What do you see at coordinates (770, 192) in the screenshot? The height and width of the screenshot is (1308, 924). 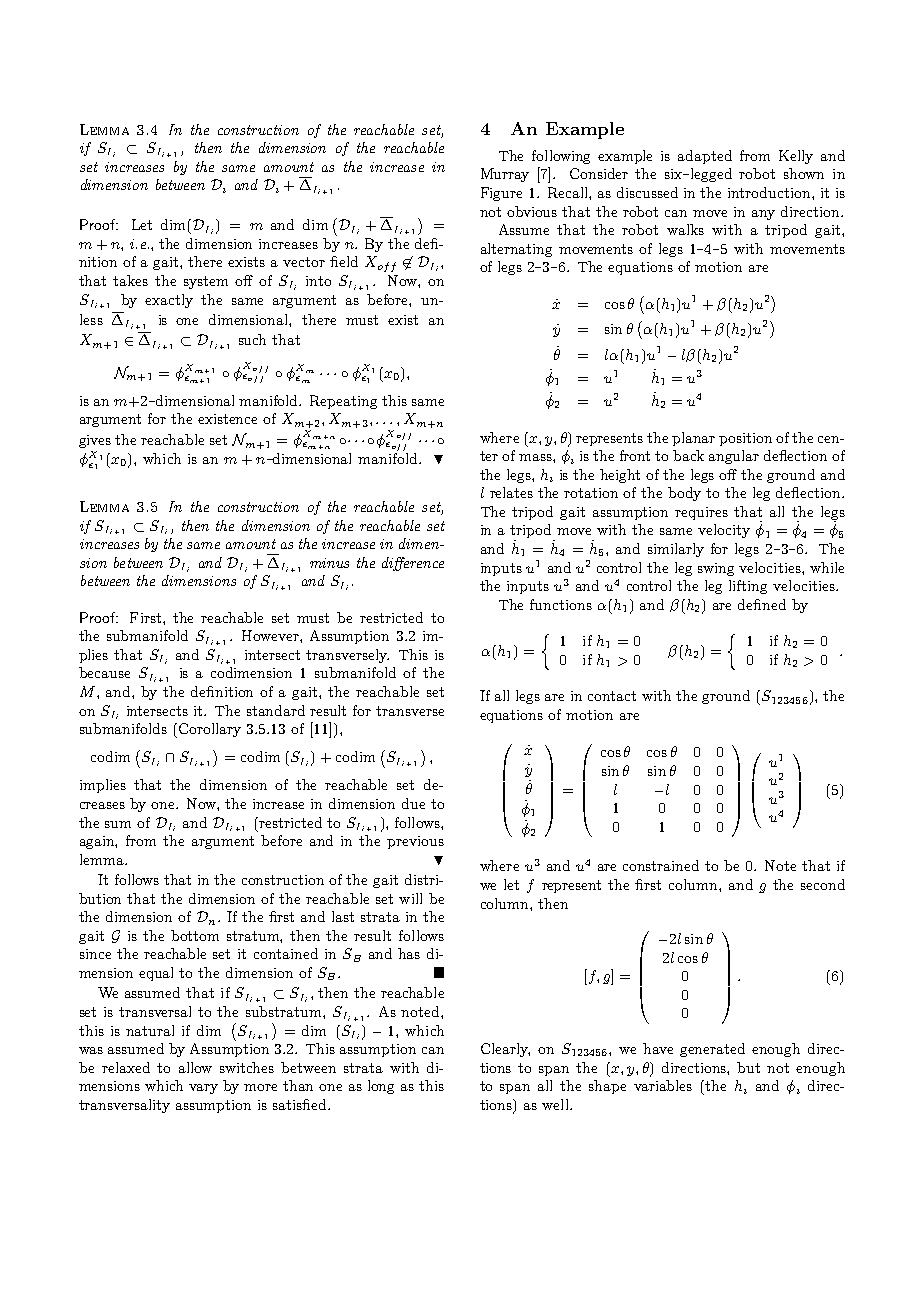 I see `introduction` at bounding box center [770, 192].
